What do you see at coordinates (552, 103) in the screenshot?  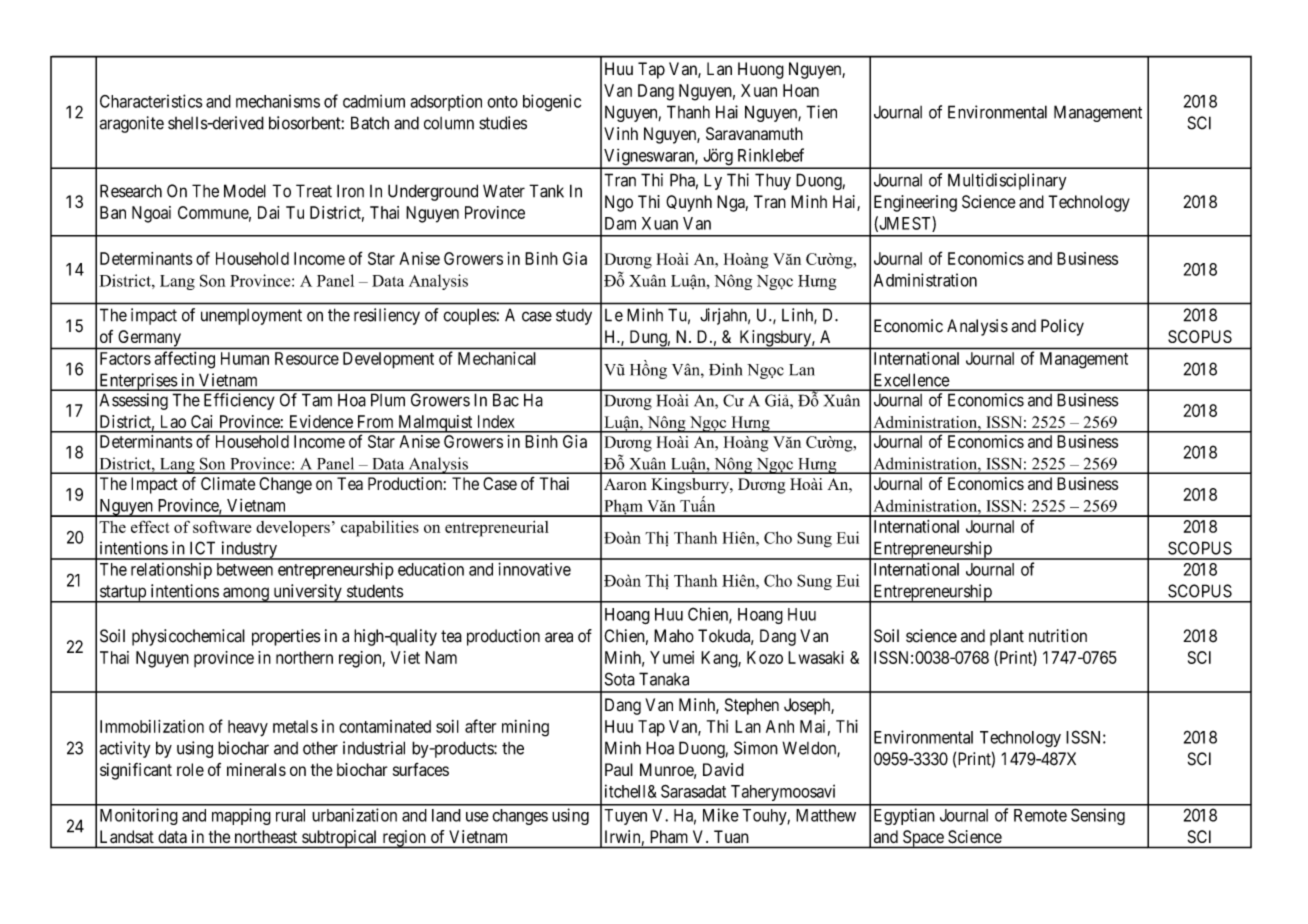 I see `biogenic` at bounding box center [552, 103].
